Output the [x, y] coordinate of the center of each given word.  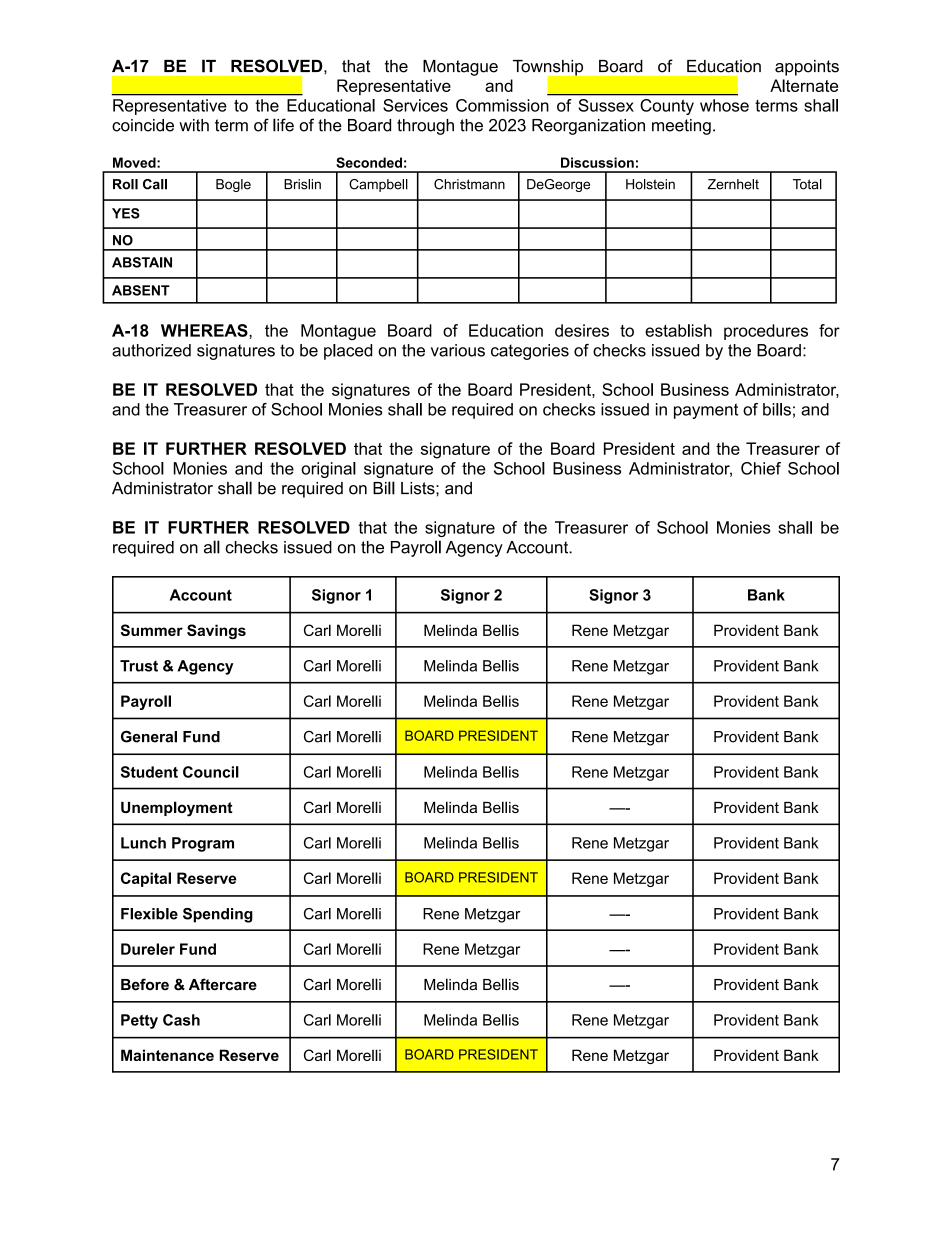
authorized [151, 350]
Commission [502, 105]
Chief [761, 468]
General [149, 737]
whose [724, 105]
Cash [181, 1020]
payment [706, 411]
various [458, 350]
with [194, 125]
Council [211, 772]
